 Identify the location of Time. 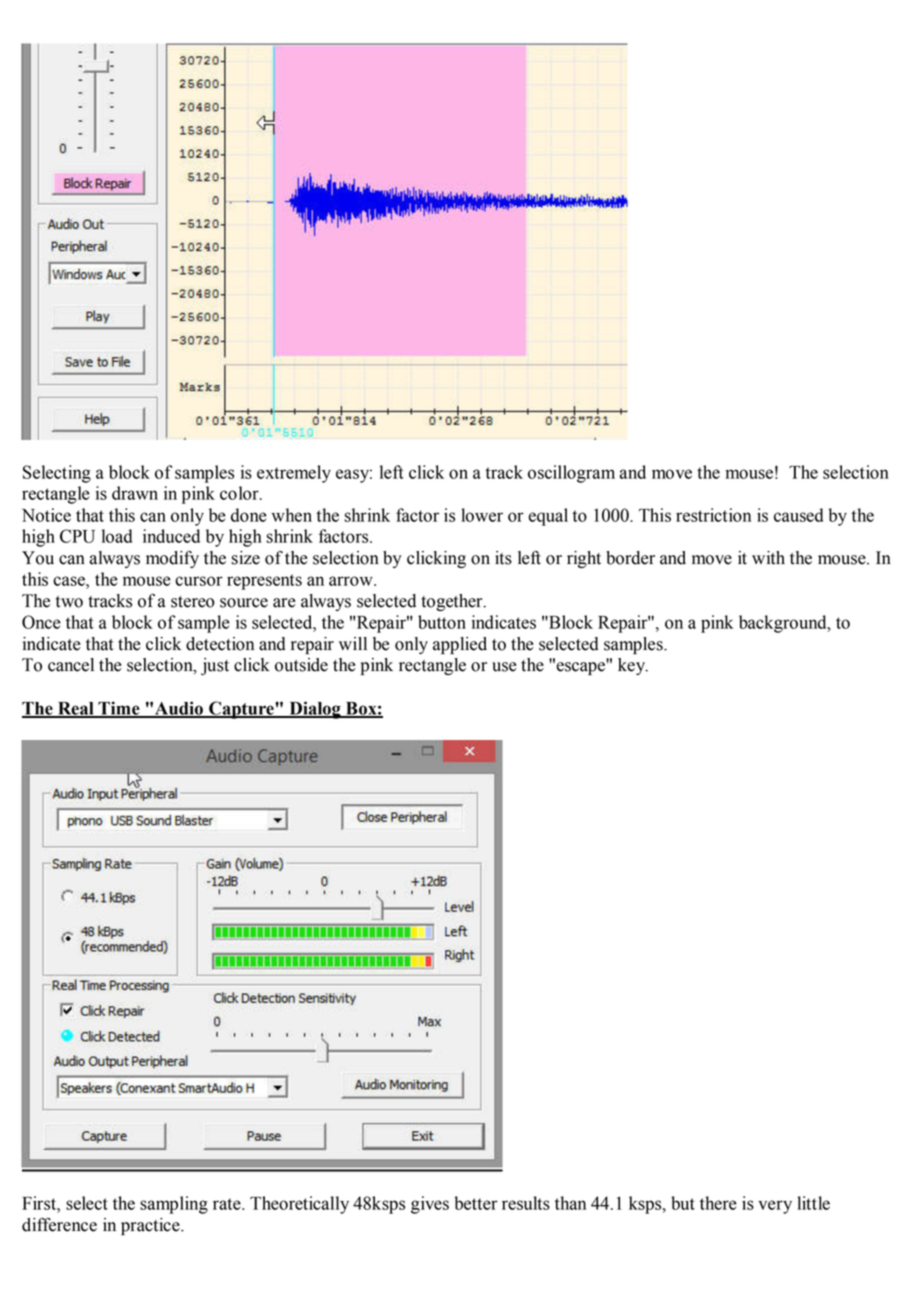
(119, 709).
